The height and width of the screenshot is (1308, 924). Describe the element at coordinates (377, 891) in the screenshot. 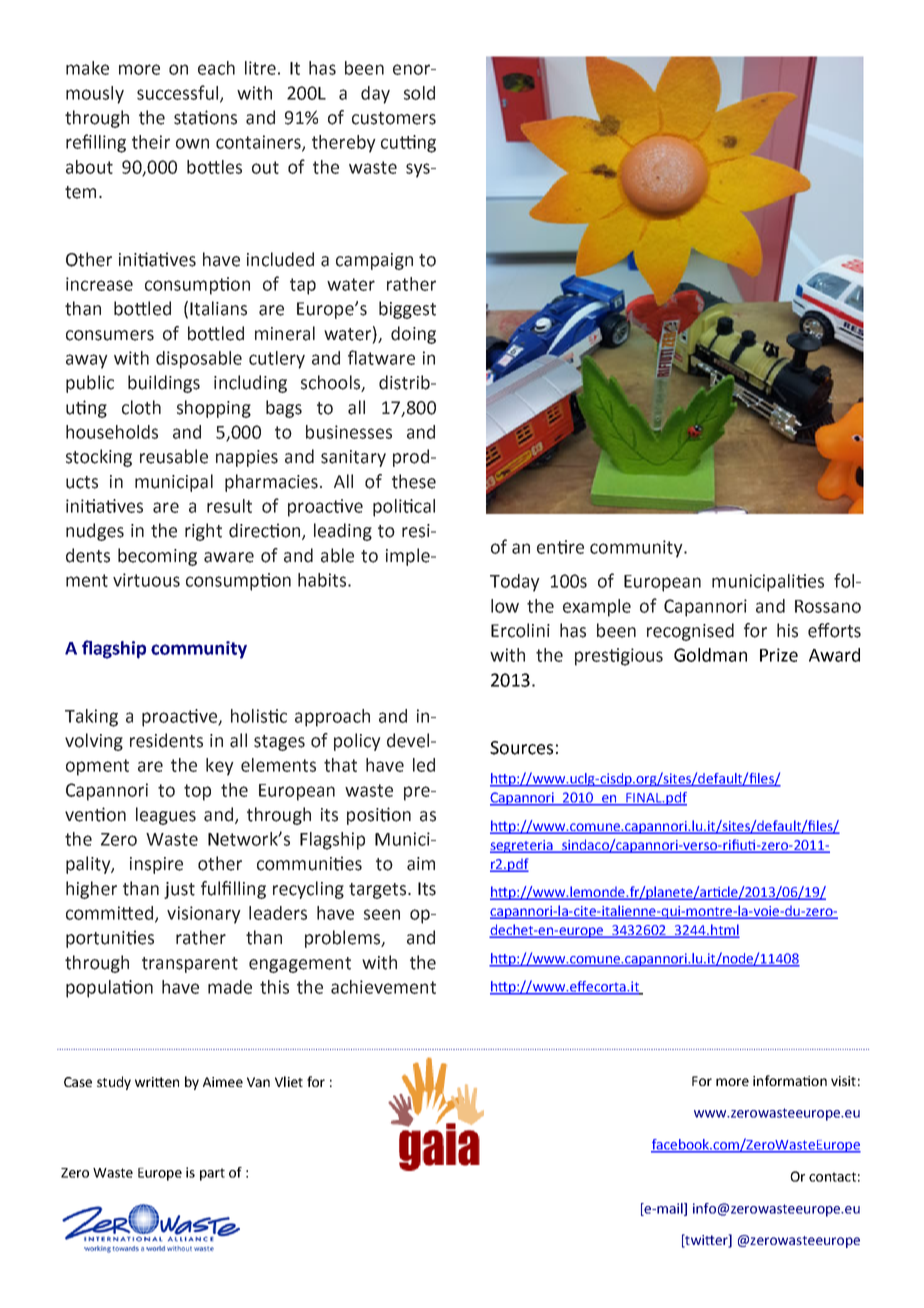

I see `targets` at that location.
